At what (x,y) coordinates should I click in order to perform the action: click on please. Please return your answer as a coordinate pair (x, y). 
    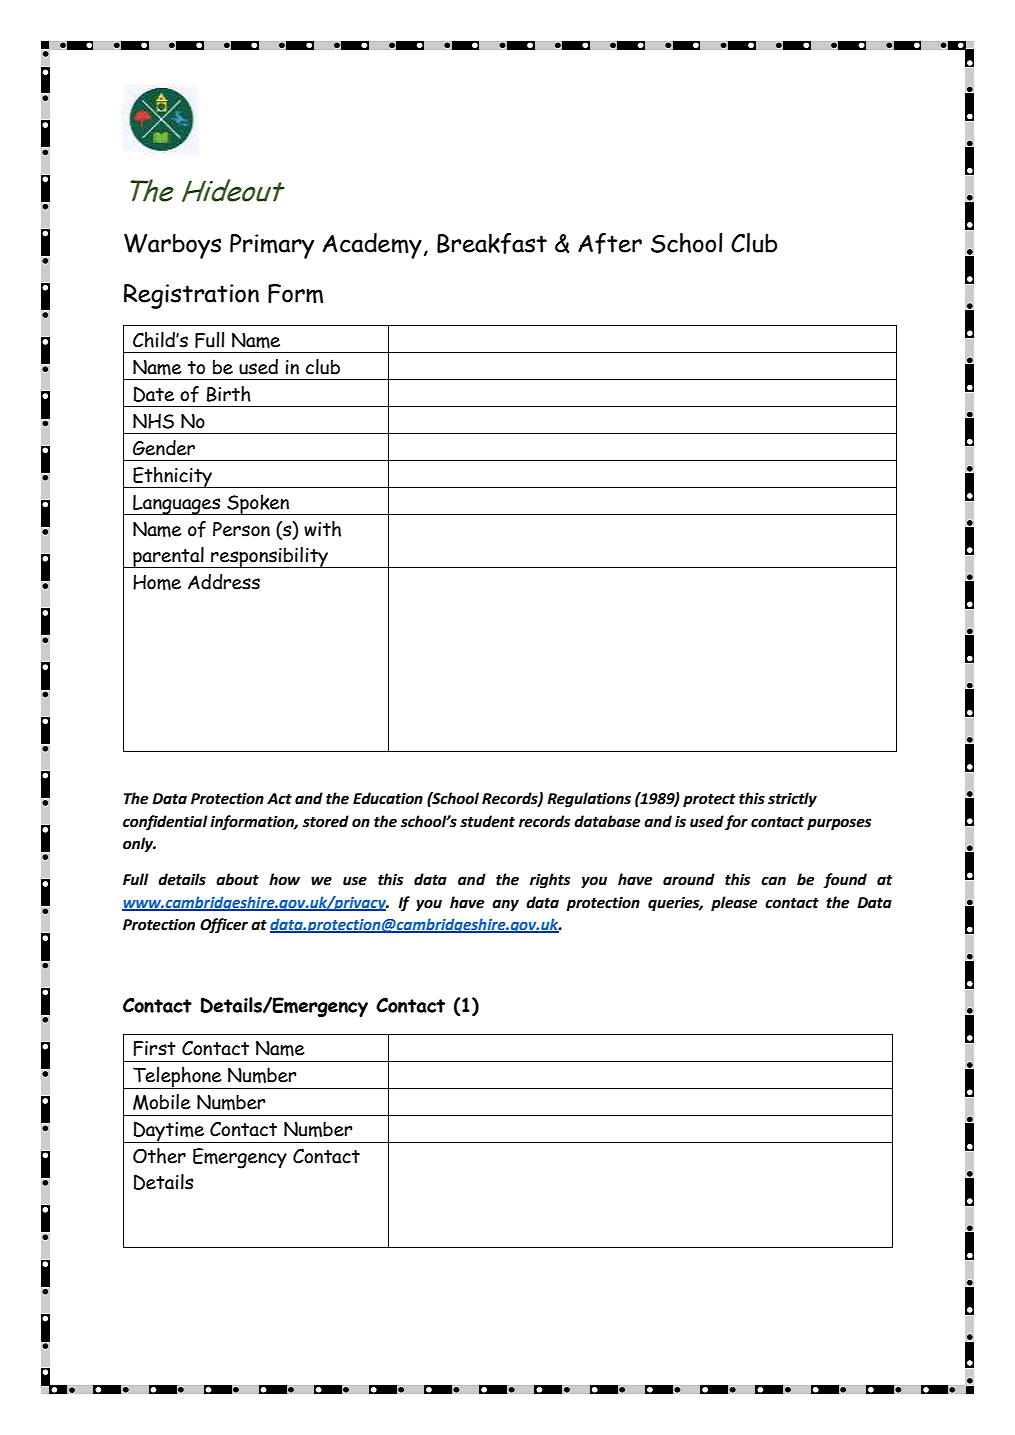
    Looking at the image, I should click on (734, 903).
